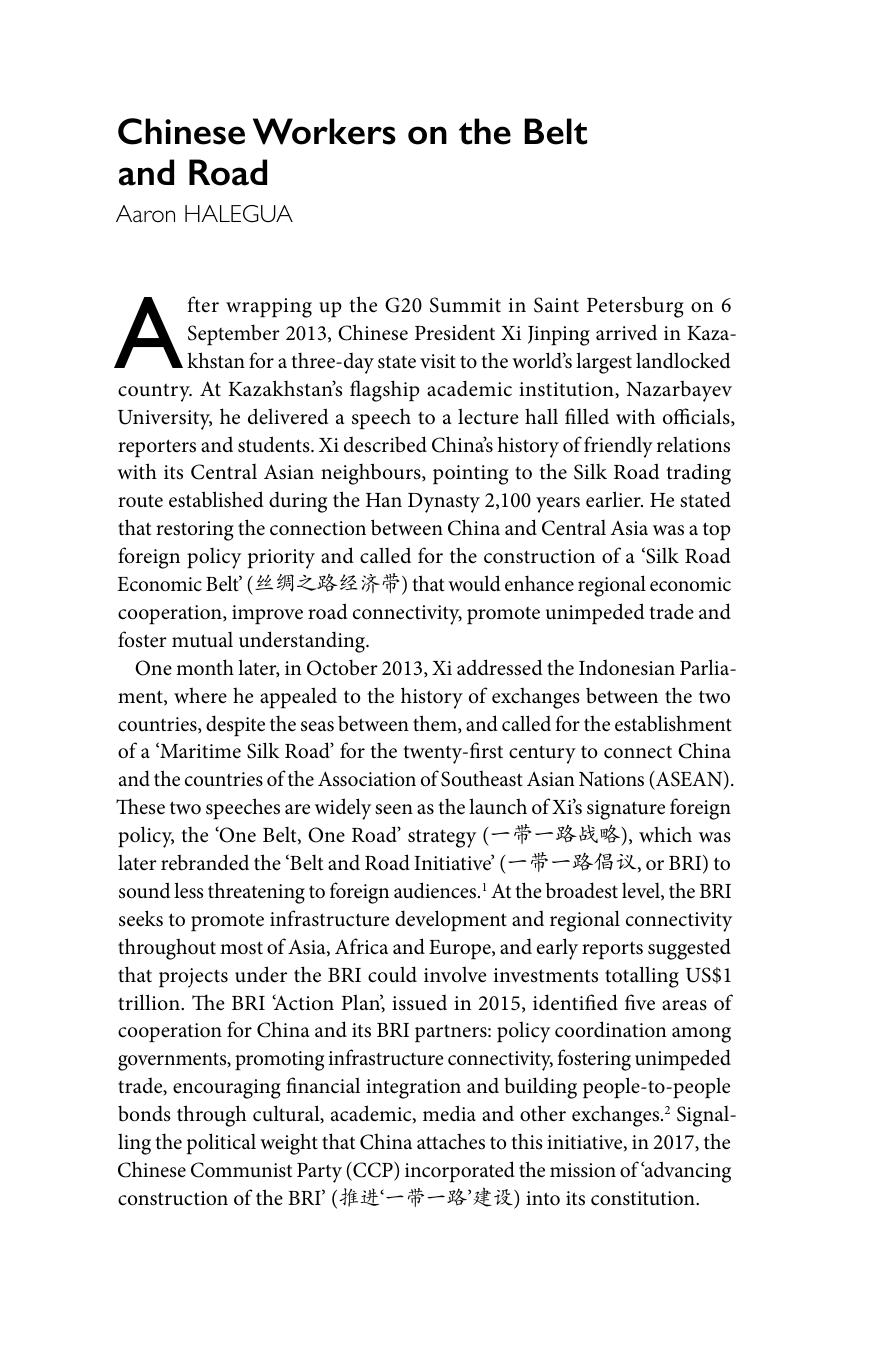  I want to click on Indonesian, so click(627, 667).
